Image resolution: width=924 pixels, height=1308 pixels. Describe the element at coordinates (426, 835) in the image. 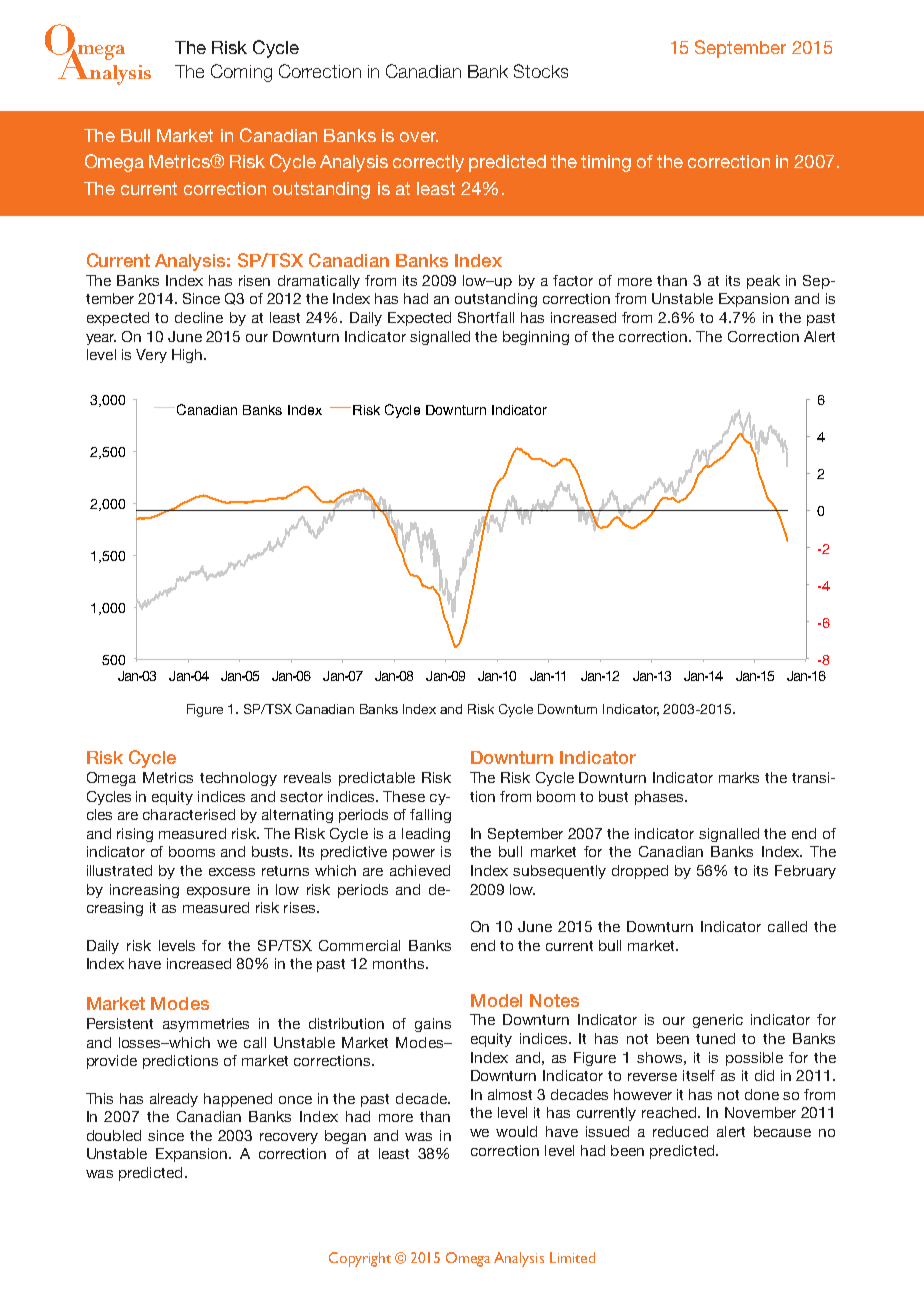

I see `leading` at that location.
